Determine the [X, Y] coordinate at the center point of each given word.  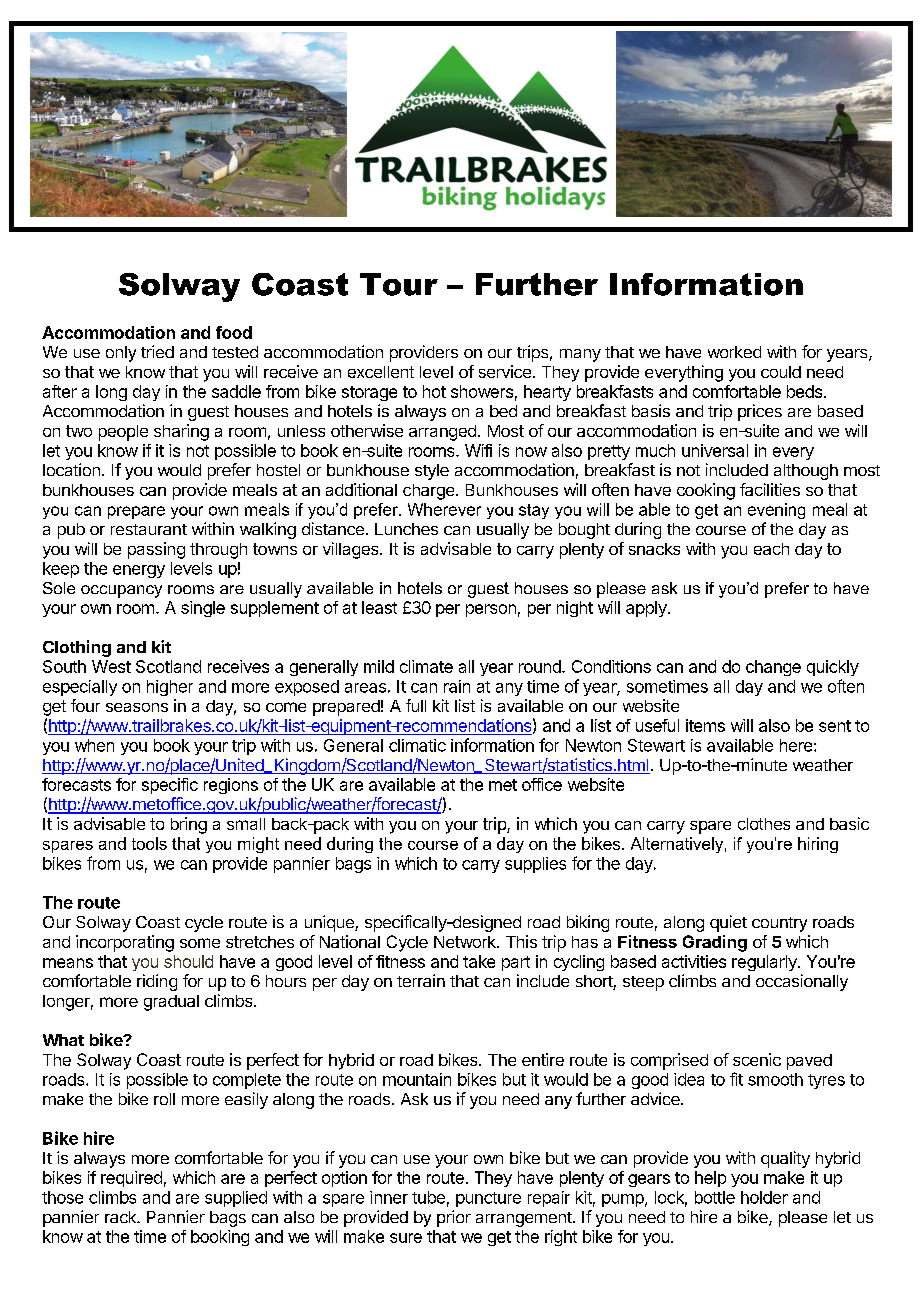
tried [157, 351]
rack [121, 1217]
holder [764, 1197]
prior [454, 1218]
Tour [399, 284]
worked [734, 352]
